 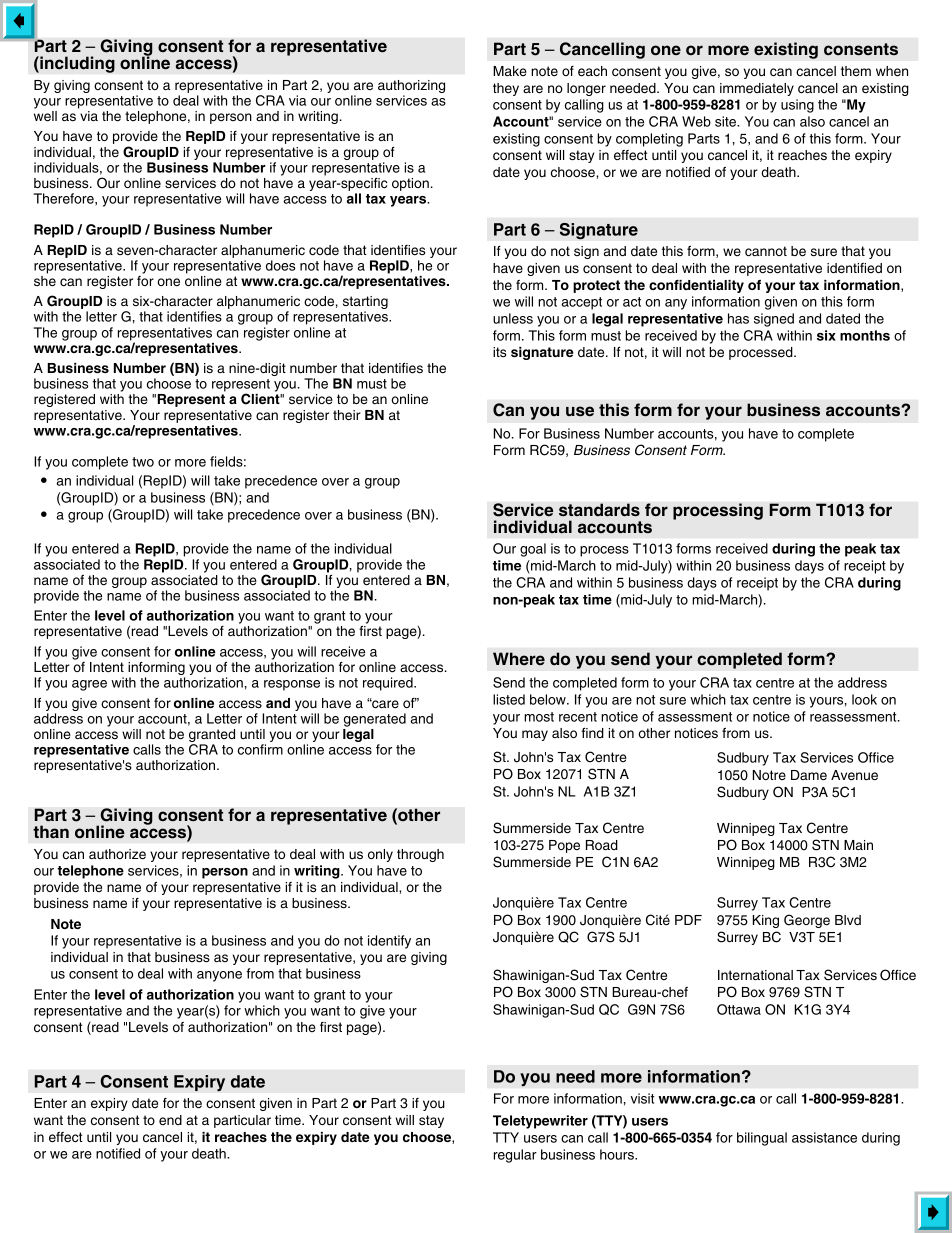 I want to click on they, so click(x=506, y=89).
